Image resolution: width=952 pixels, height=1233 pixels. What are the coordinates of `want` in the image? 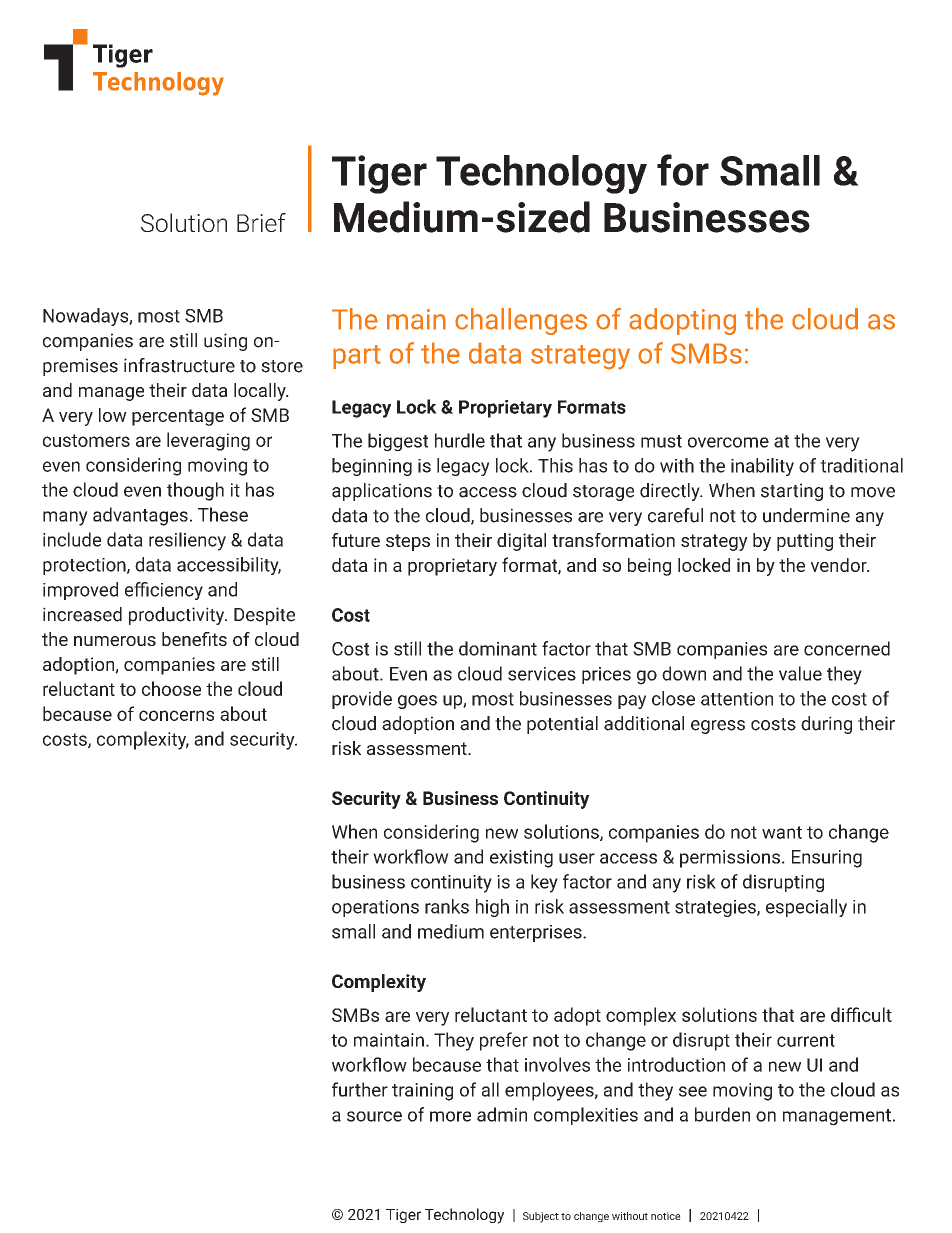 It's located at (782, 832).
